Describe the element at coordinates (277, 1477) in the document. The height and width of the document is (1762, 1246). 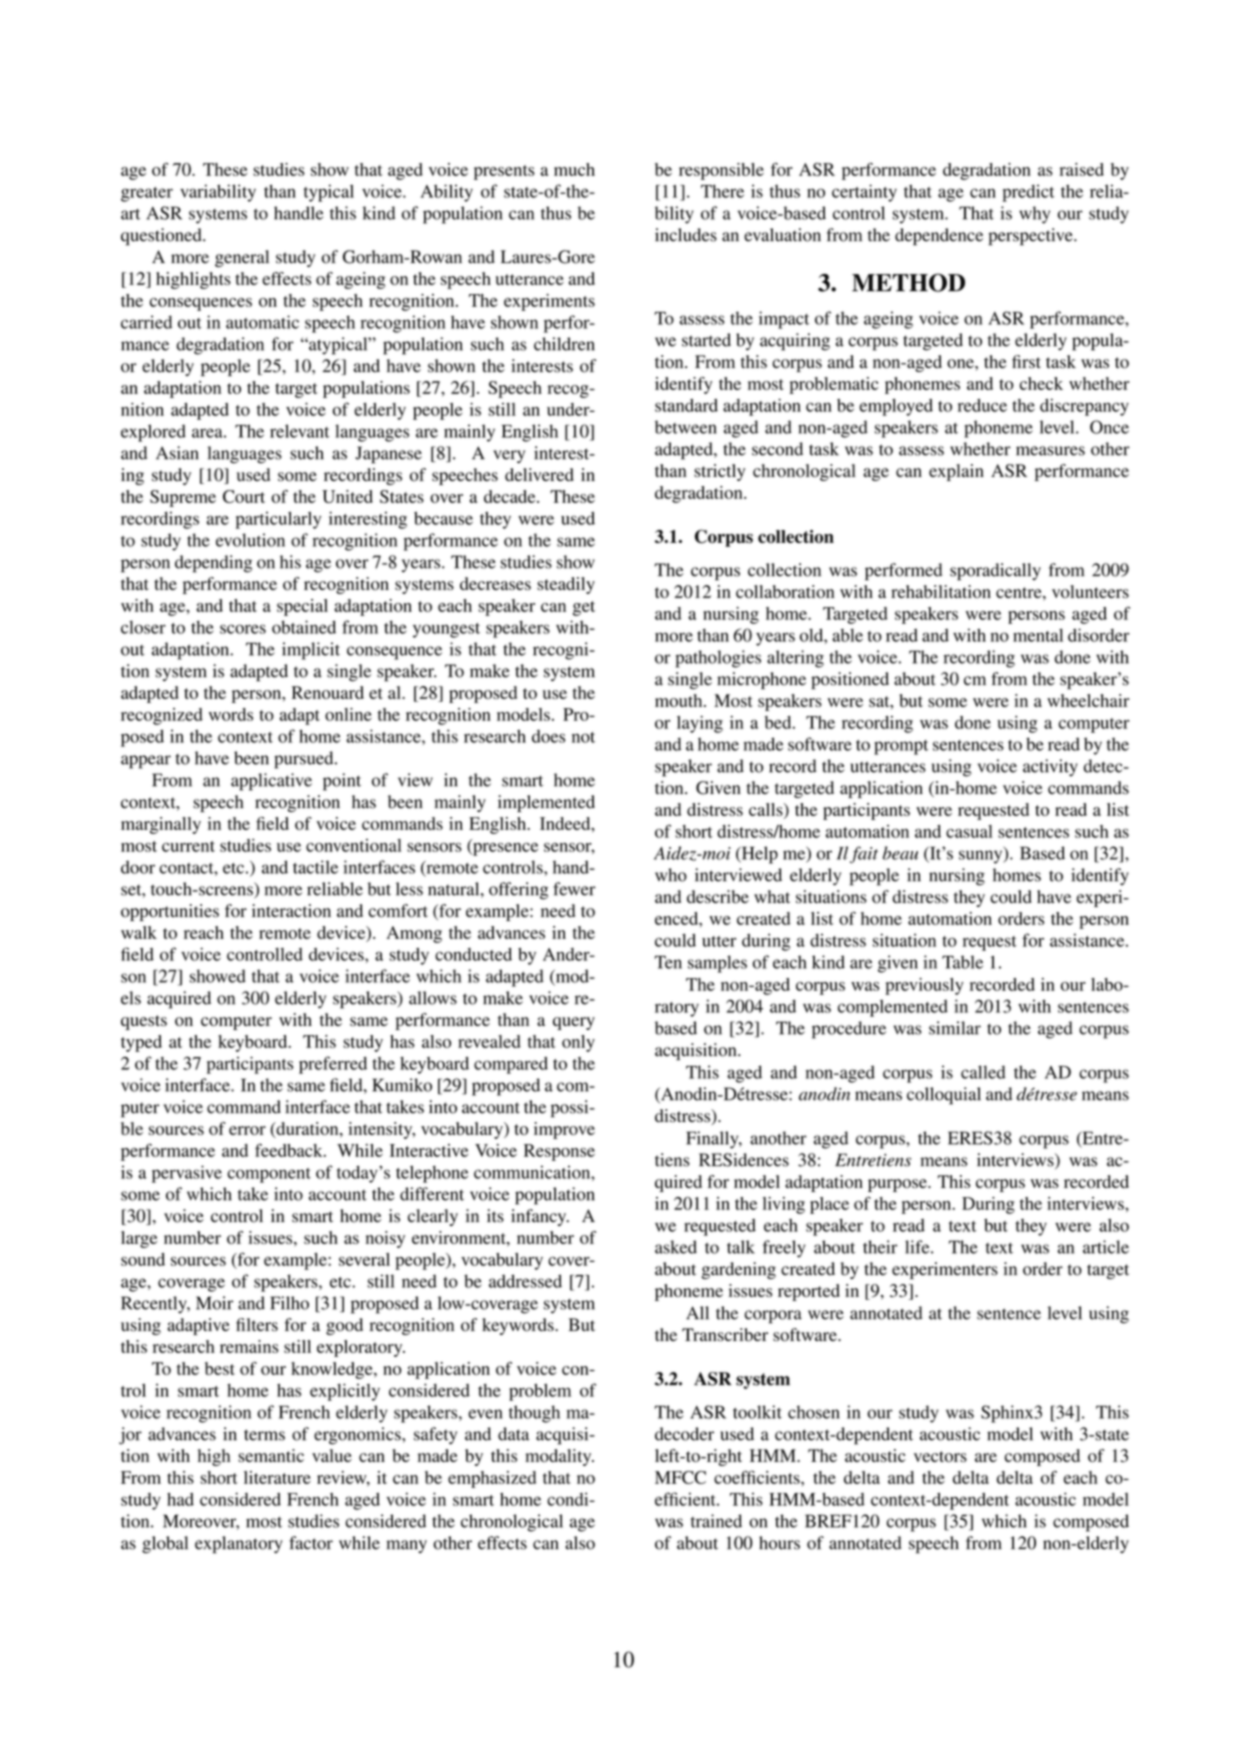
I see `literature` at that location.
